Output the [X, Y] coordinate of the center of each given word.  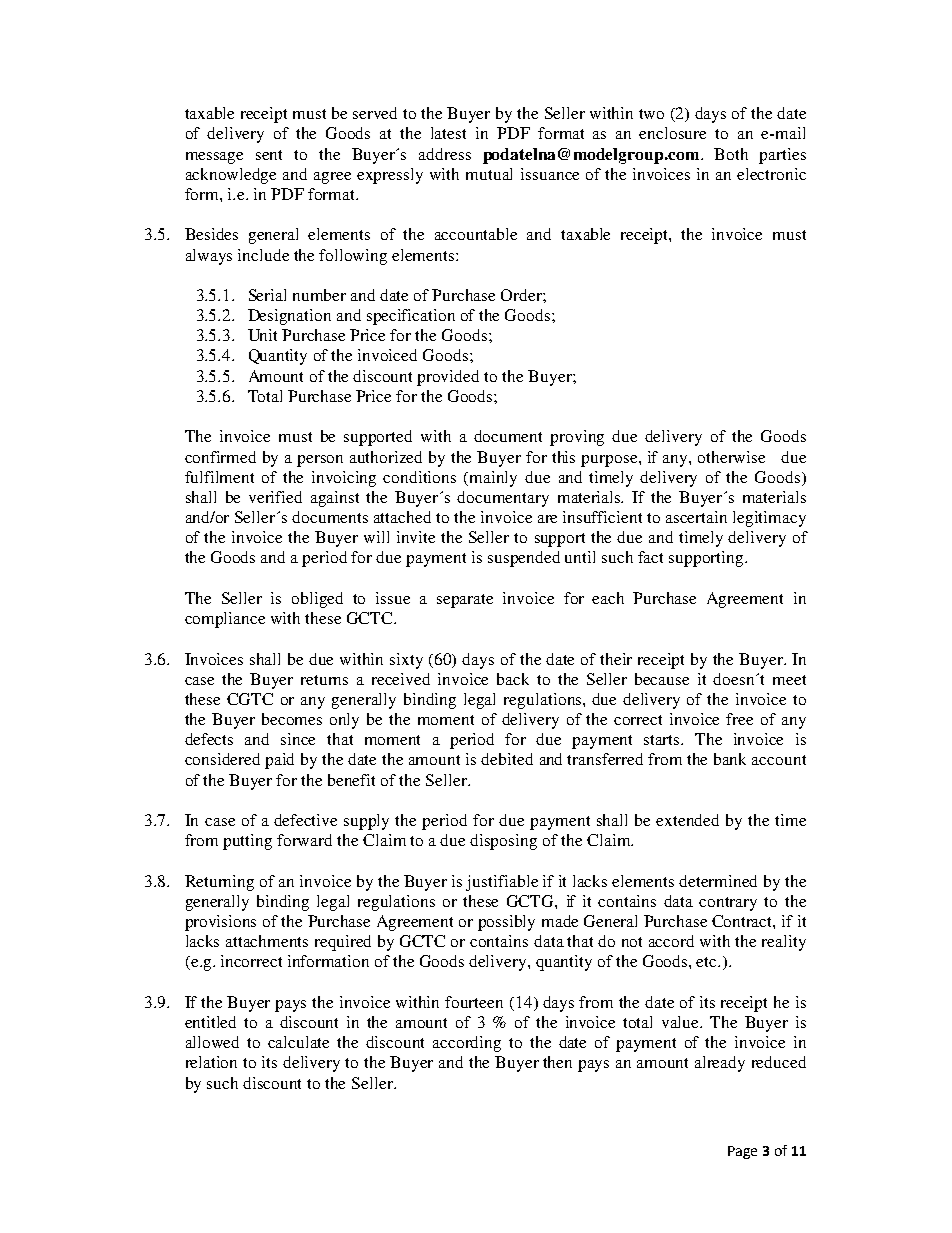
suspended [524, 559]
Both [731, 154]
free [739, 719]
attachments [267, 941]
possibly [506, 923]
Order [522, 295]
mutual [489, 174]
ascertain [696, 517]
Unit [262, 335]
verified [275, 497]
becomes [292, 719]
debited [507, 759]
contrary [728, 904]
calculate [298, 1042]
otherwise [731, 457]
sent [269, 155]
